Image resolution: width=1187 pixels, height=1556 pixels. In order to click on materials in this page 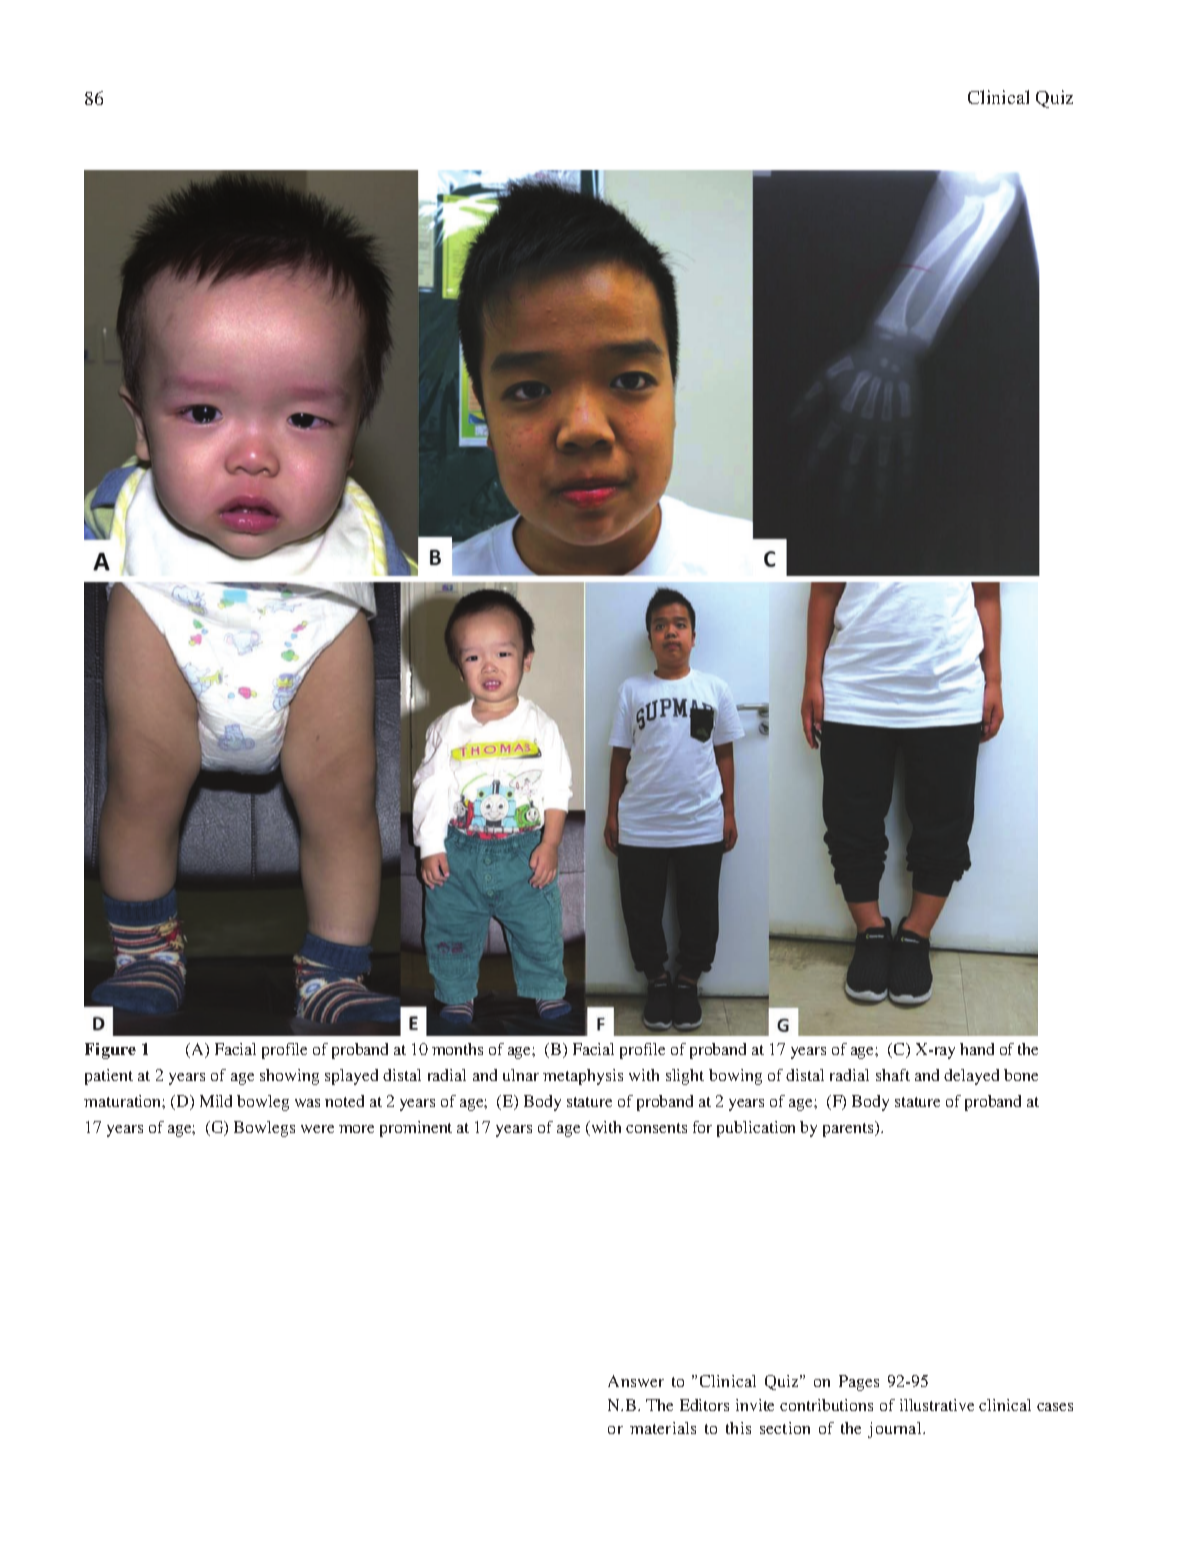, I will do `click(663, 1428)`.
